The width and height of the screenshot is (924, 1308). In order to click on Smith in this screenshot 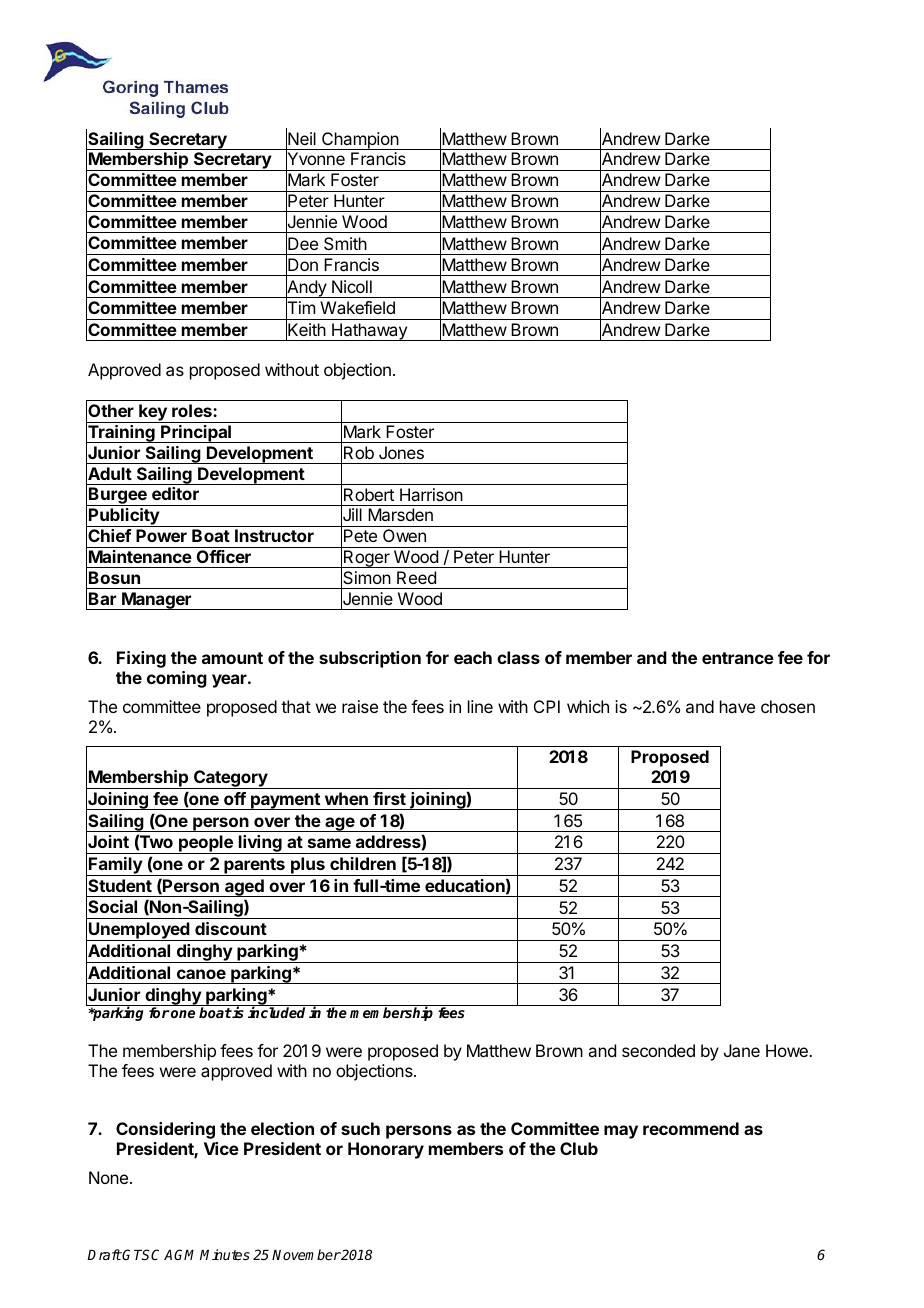, I will do `click(345, 243)`.
